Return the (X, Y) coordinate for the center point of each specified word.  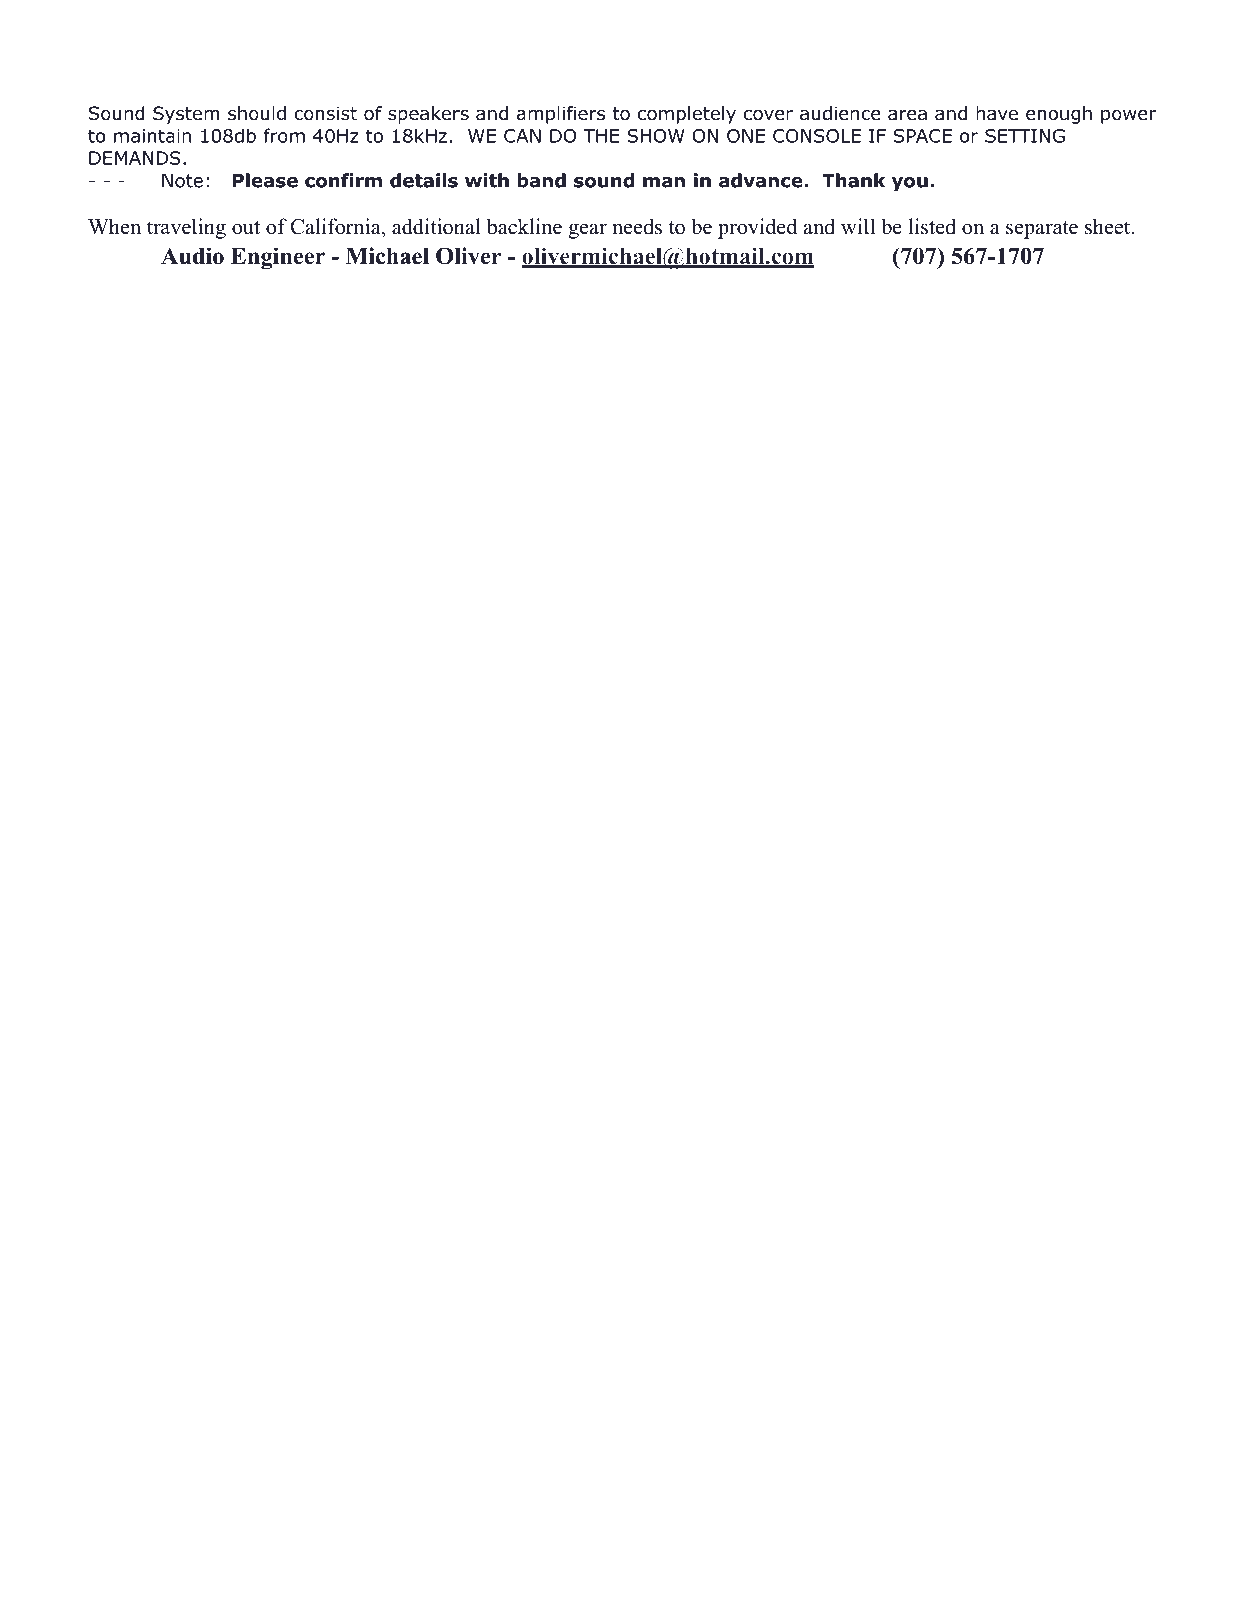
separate (1042, 230)
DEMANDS (135, 158)
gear (587, 231)
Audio (192, 256)
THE (601, 136)
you (910, 184)
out (246, 228)
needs (637, 226)
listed (932, 226)
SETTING (1025, 136)
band (541, 180)
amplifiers (561, 115)
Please (265, 180)
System (186, 115)
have (997, 113)
